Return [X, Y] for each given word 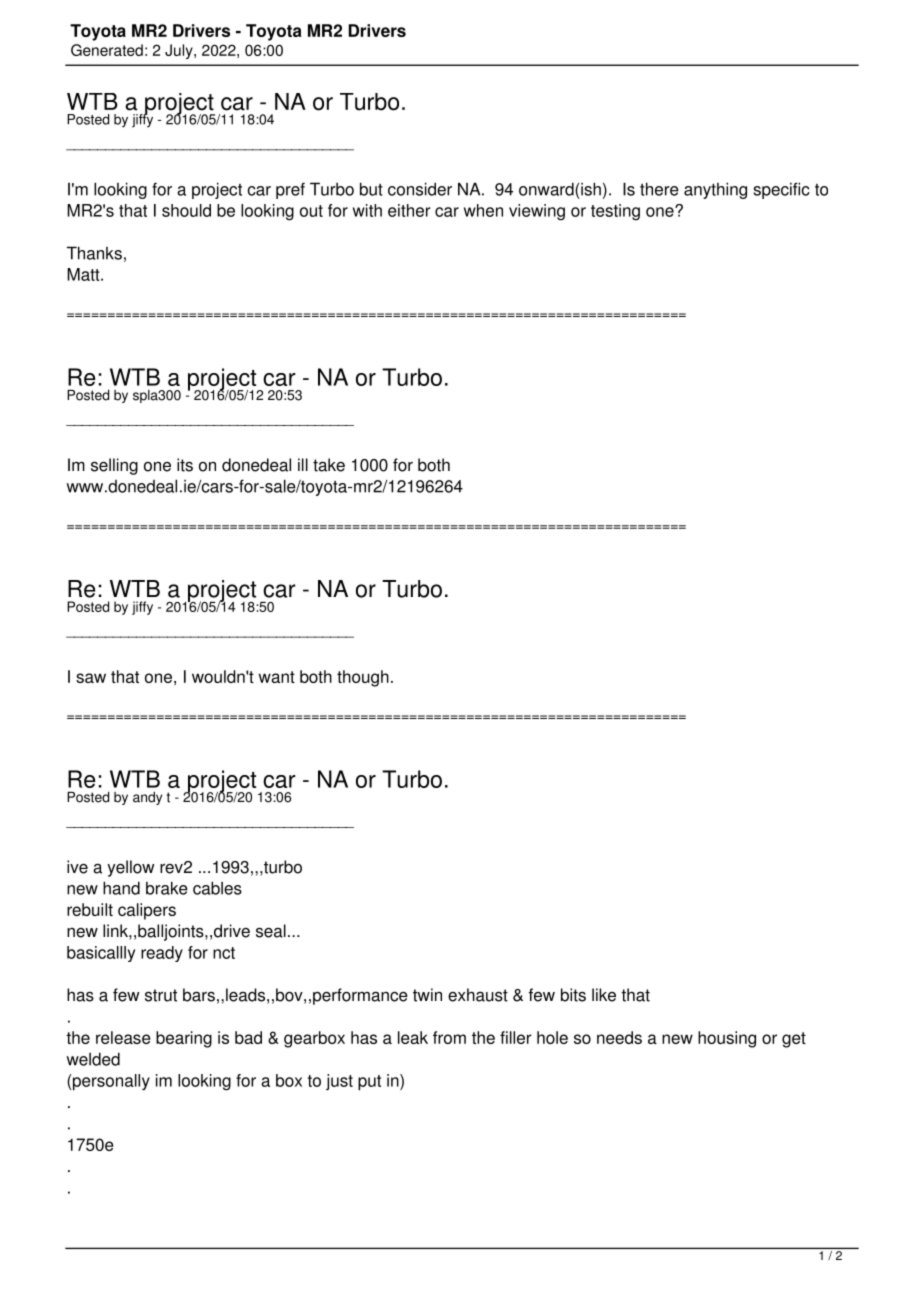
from [449, 1037]
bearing [184, 1039]
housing [727, 1039]
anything [715, 190]
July [180, 51]
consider [420, 189]
